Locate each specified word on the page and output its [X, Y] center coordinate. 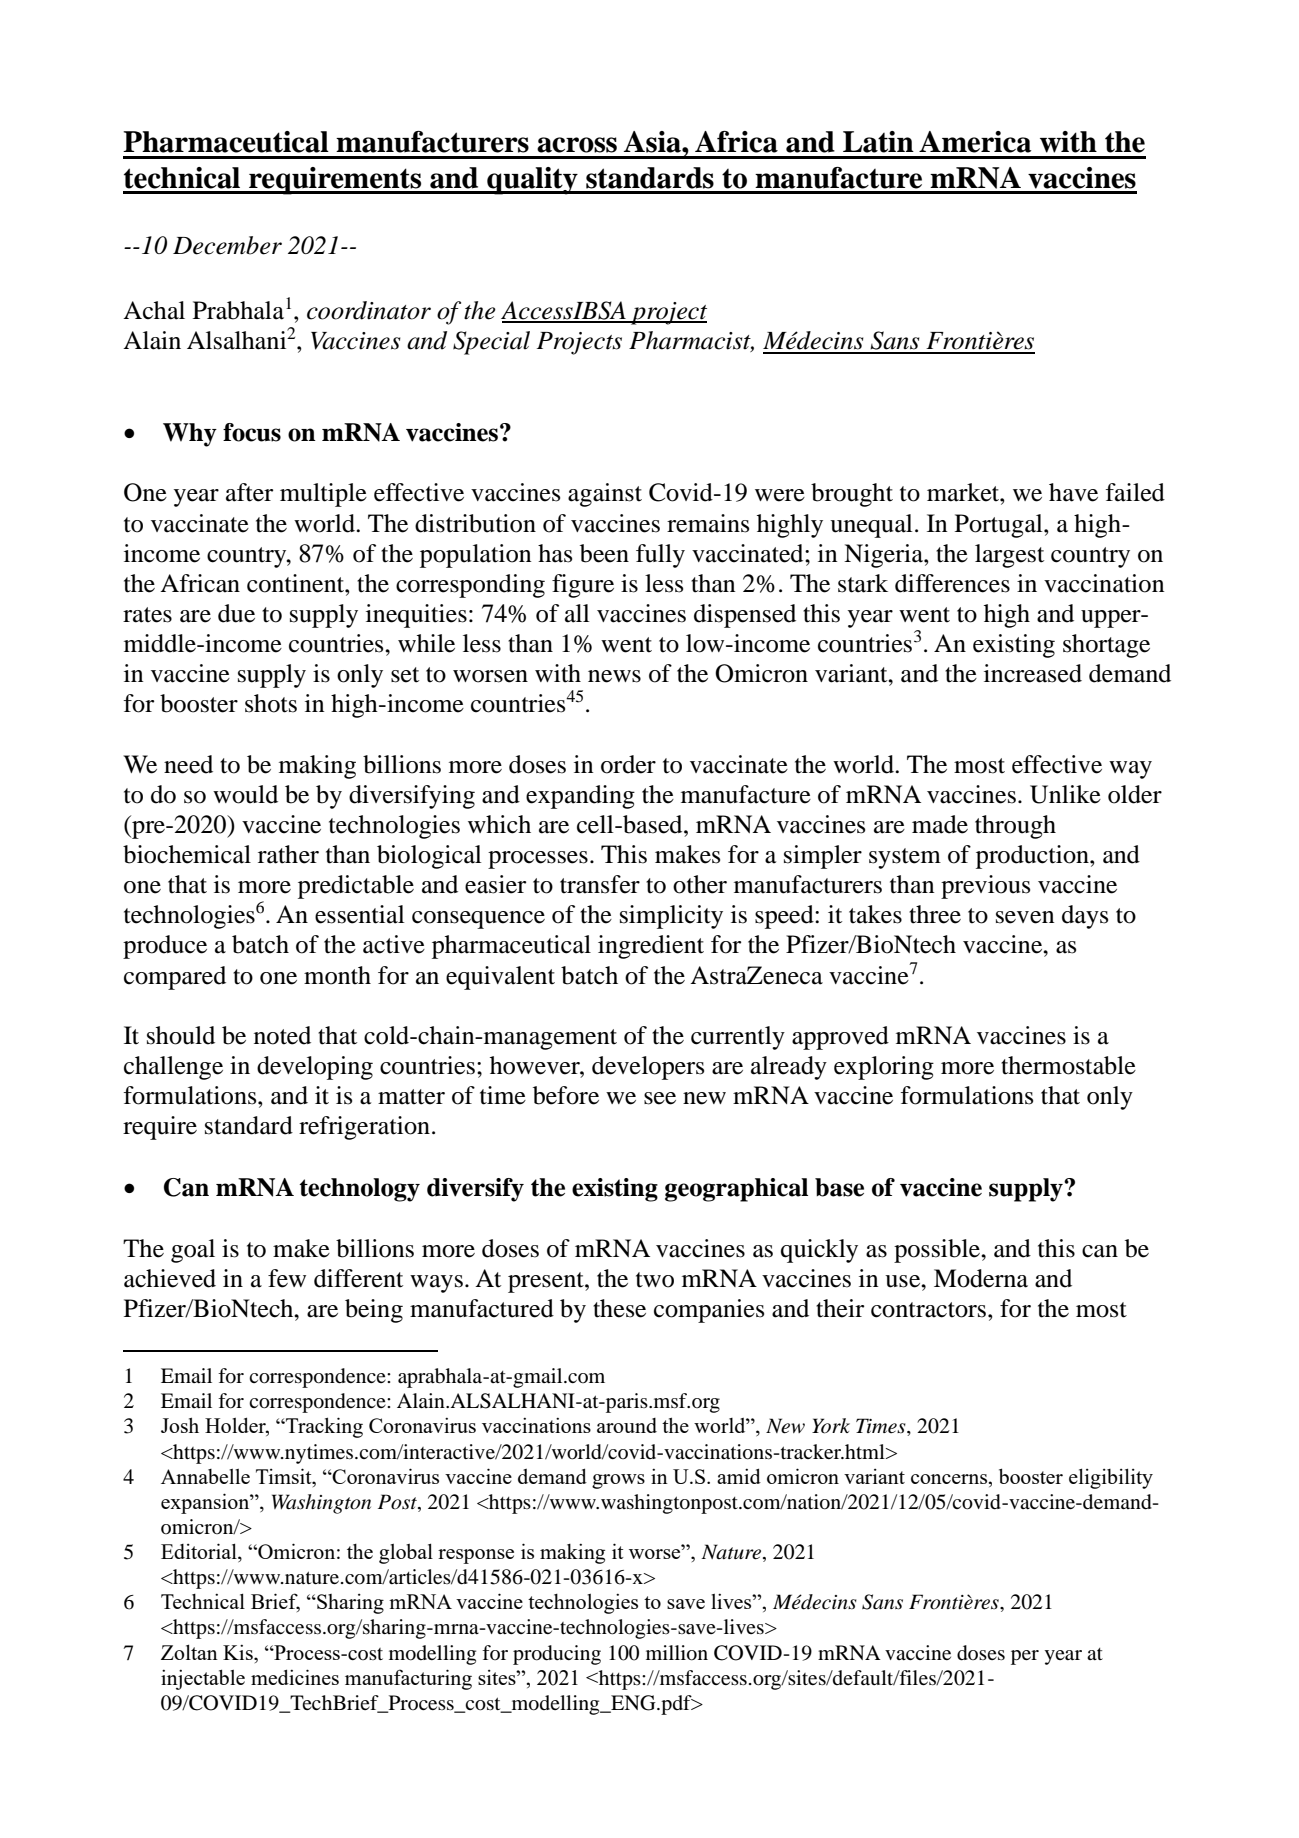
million [677, 1653]
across [577, 145]
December [227, 245]
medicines [295, 1677]
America [975, 142]
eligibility [1111, 1478]
